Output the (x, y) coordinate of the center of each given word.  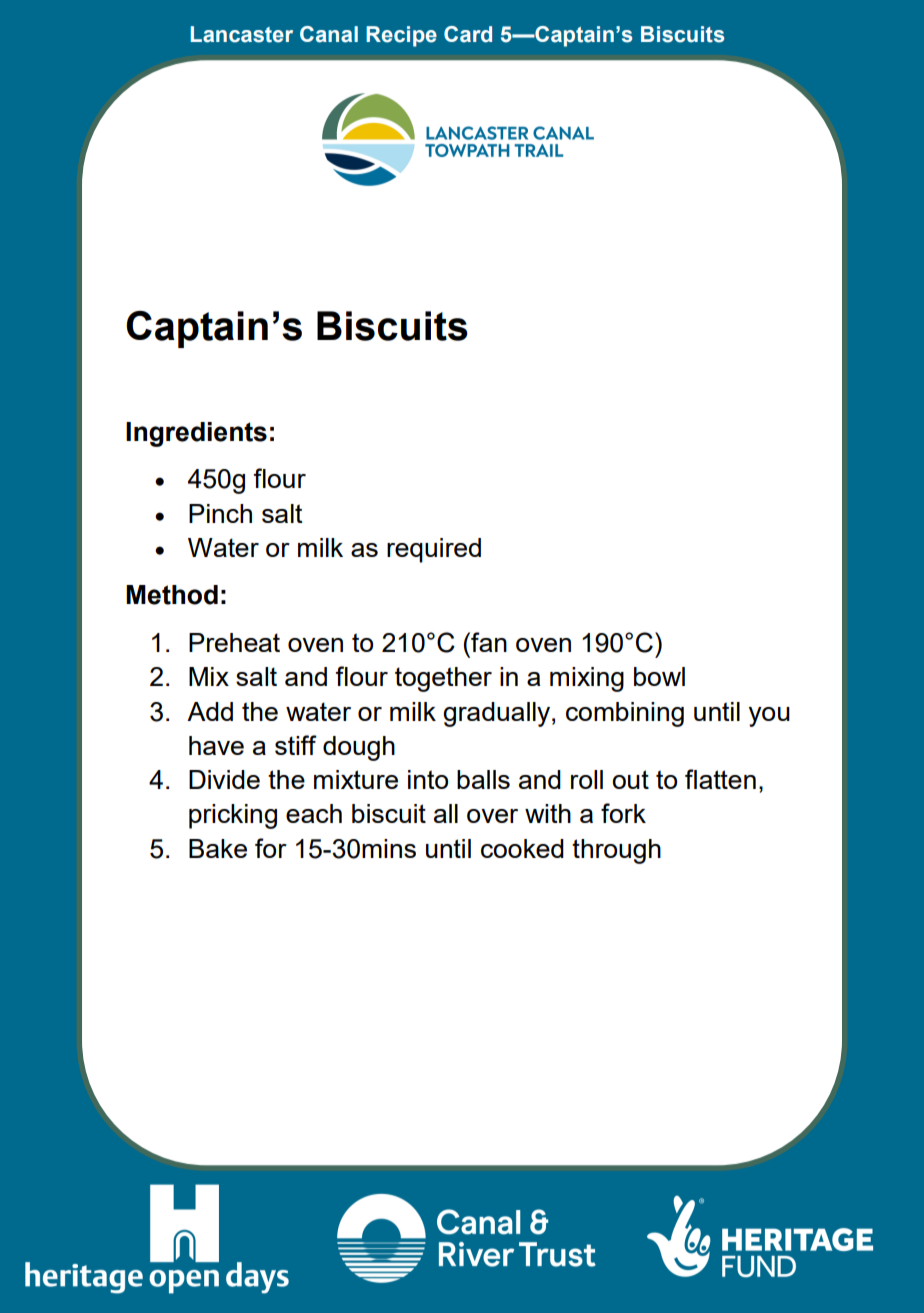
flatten (720, 779)
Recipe (401, 36)
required (434, 550)
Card (468, 34)
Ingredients (196, 434)
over (492, 816)
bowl (659, 676)
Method (172, 595)
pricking (233, 816)
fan (488, 642)
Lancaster (242, 34)
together (443, 679)
